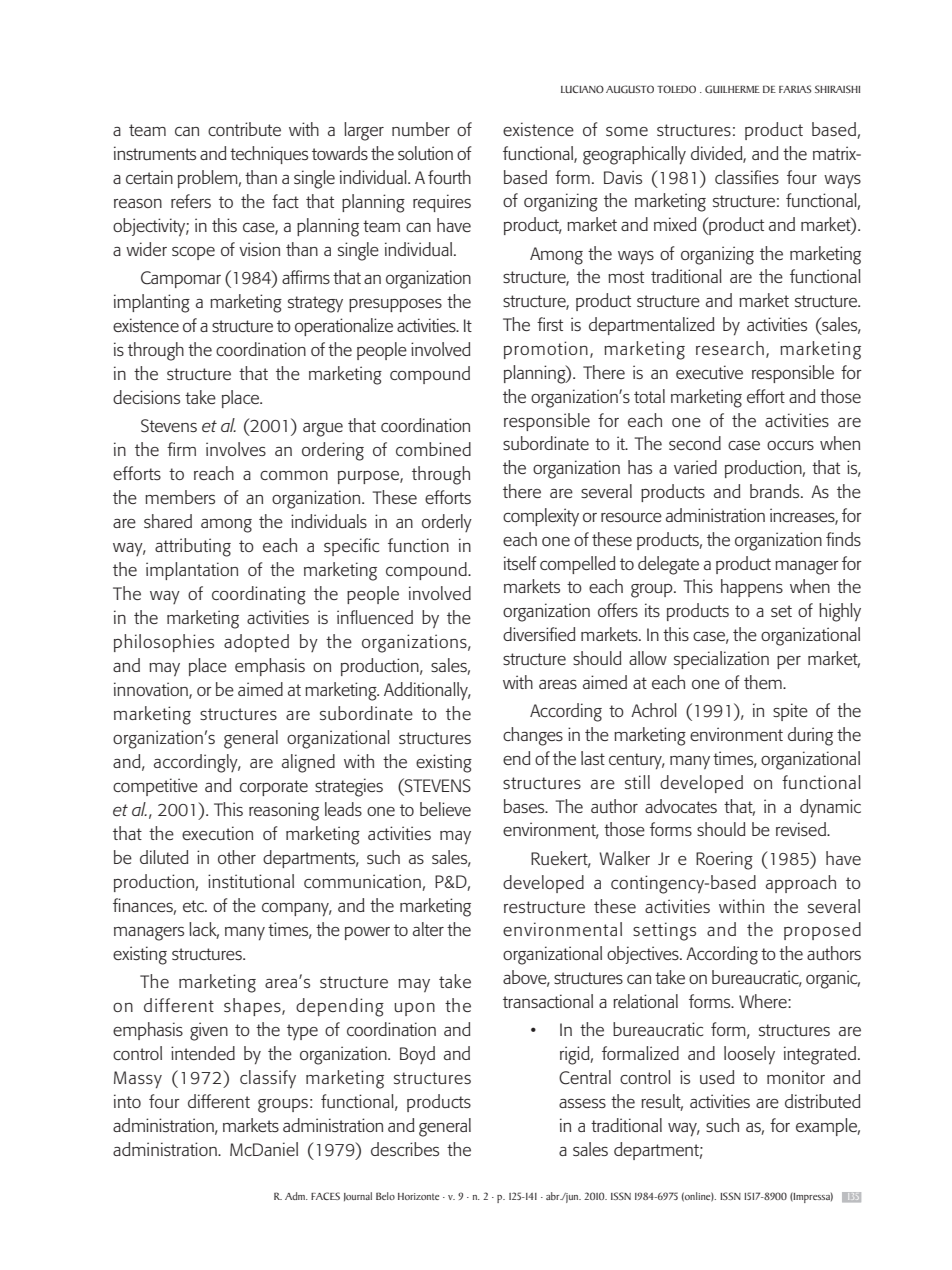 The image size is (952, 1270). What do you see at coordinates (405, 1149) in the page?
I see `describes` at bounding box center [405, 1149].
